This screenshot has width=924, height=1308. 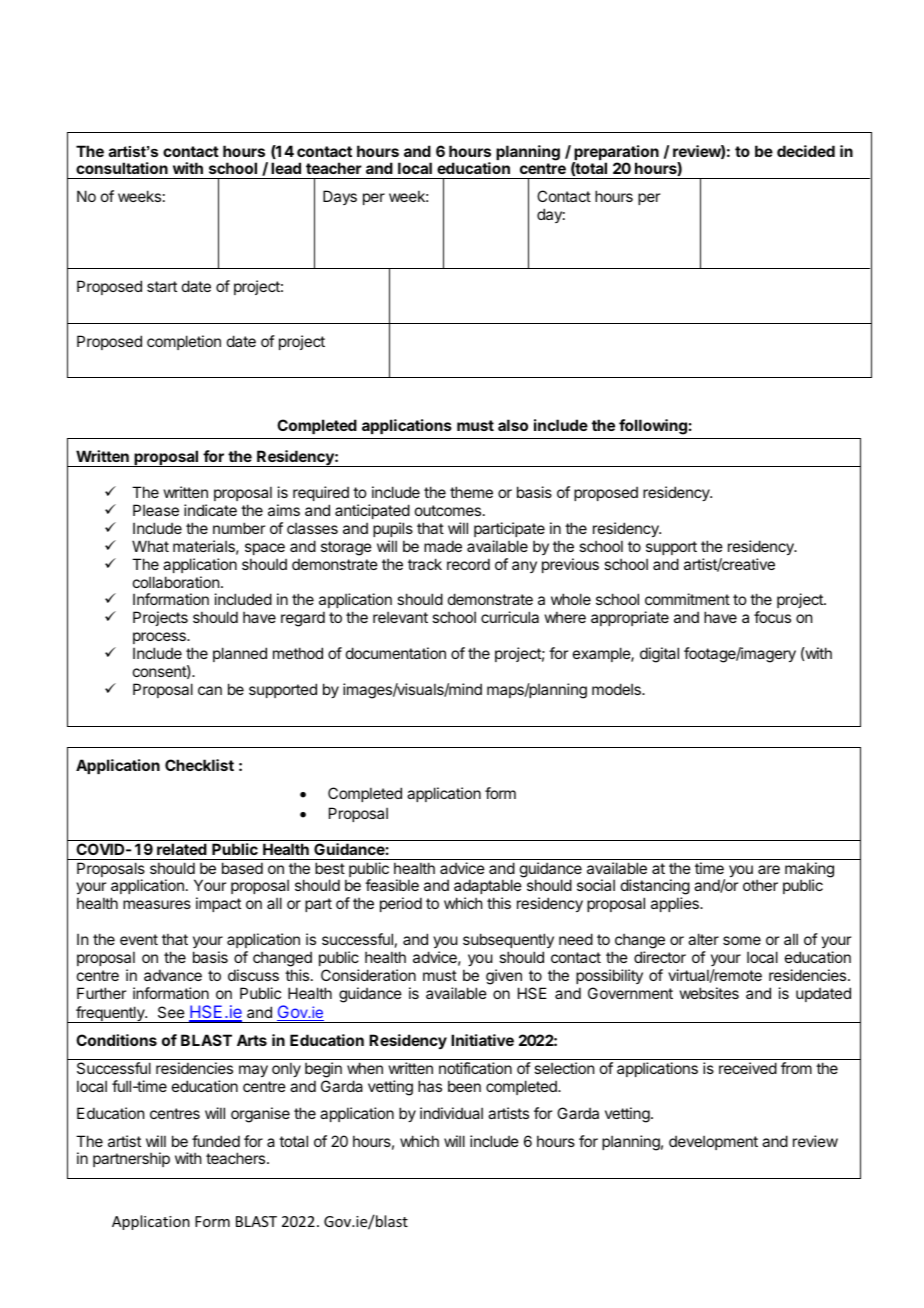 I want to click on digital, so click(x=659, y=655).
